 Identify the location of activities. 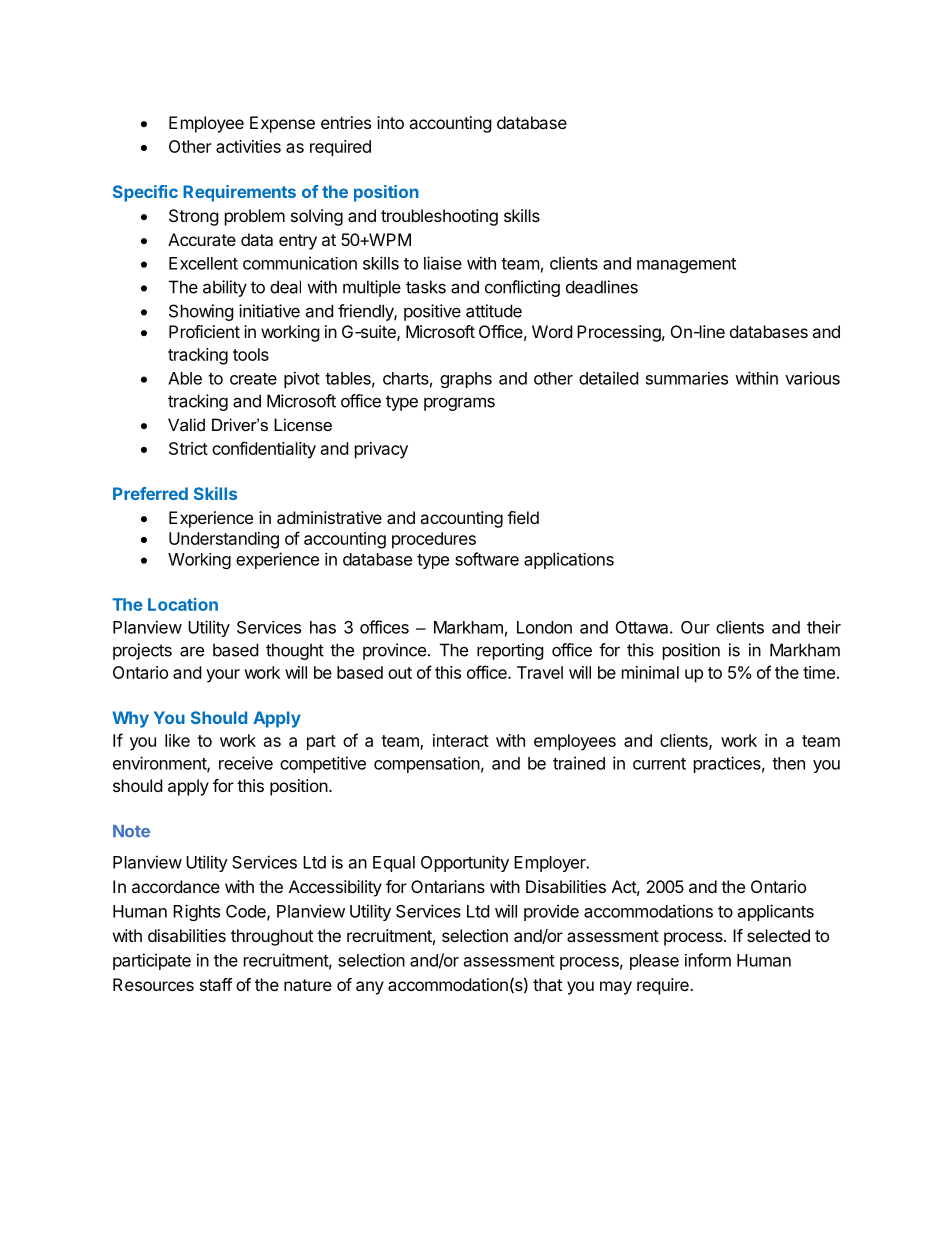
(248, 146).
